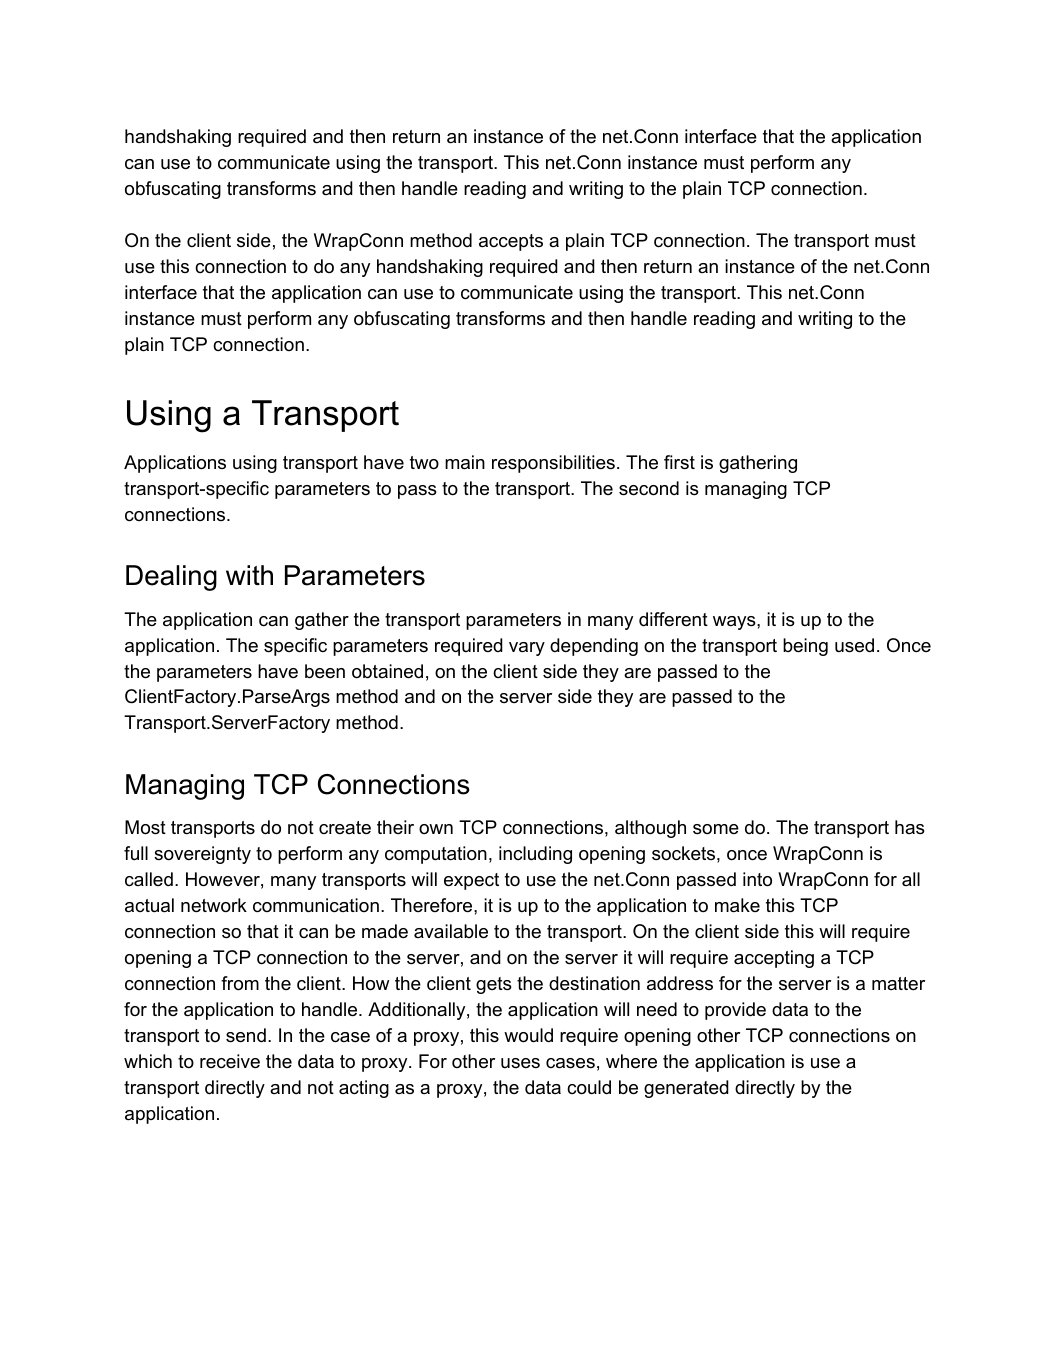  I want to click on vary, so click(527, 649).
